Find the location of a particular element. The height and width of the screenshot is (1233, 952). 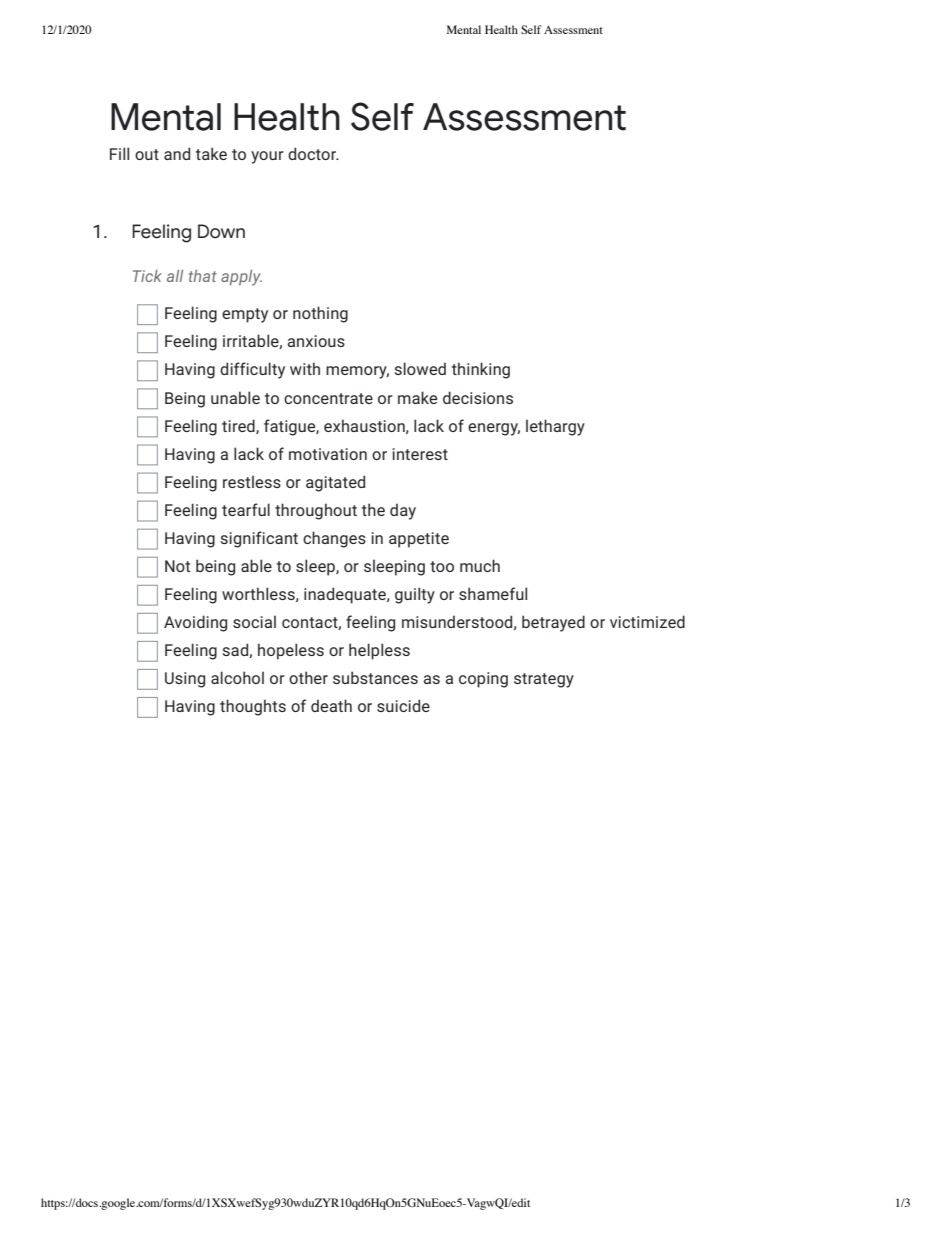

difficulty is located at coordinates (252, 370).
